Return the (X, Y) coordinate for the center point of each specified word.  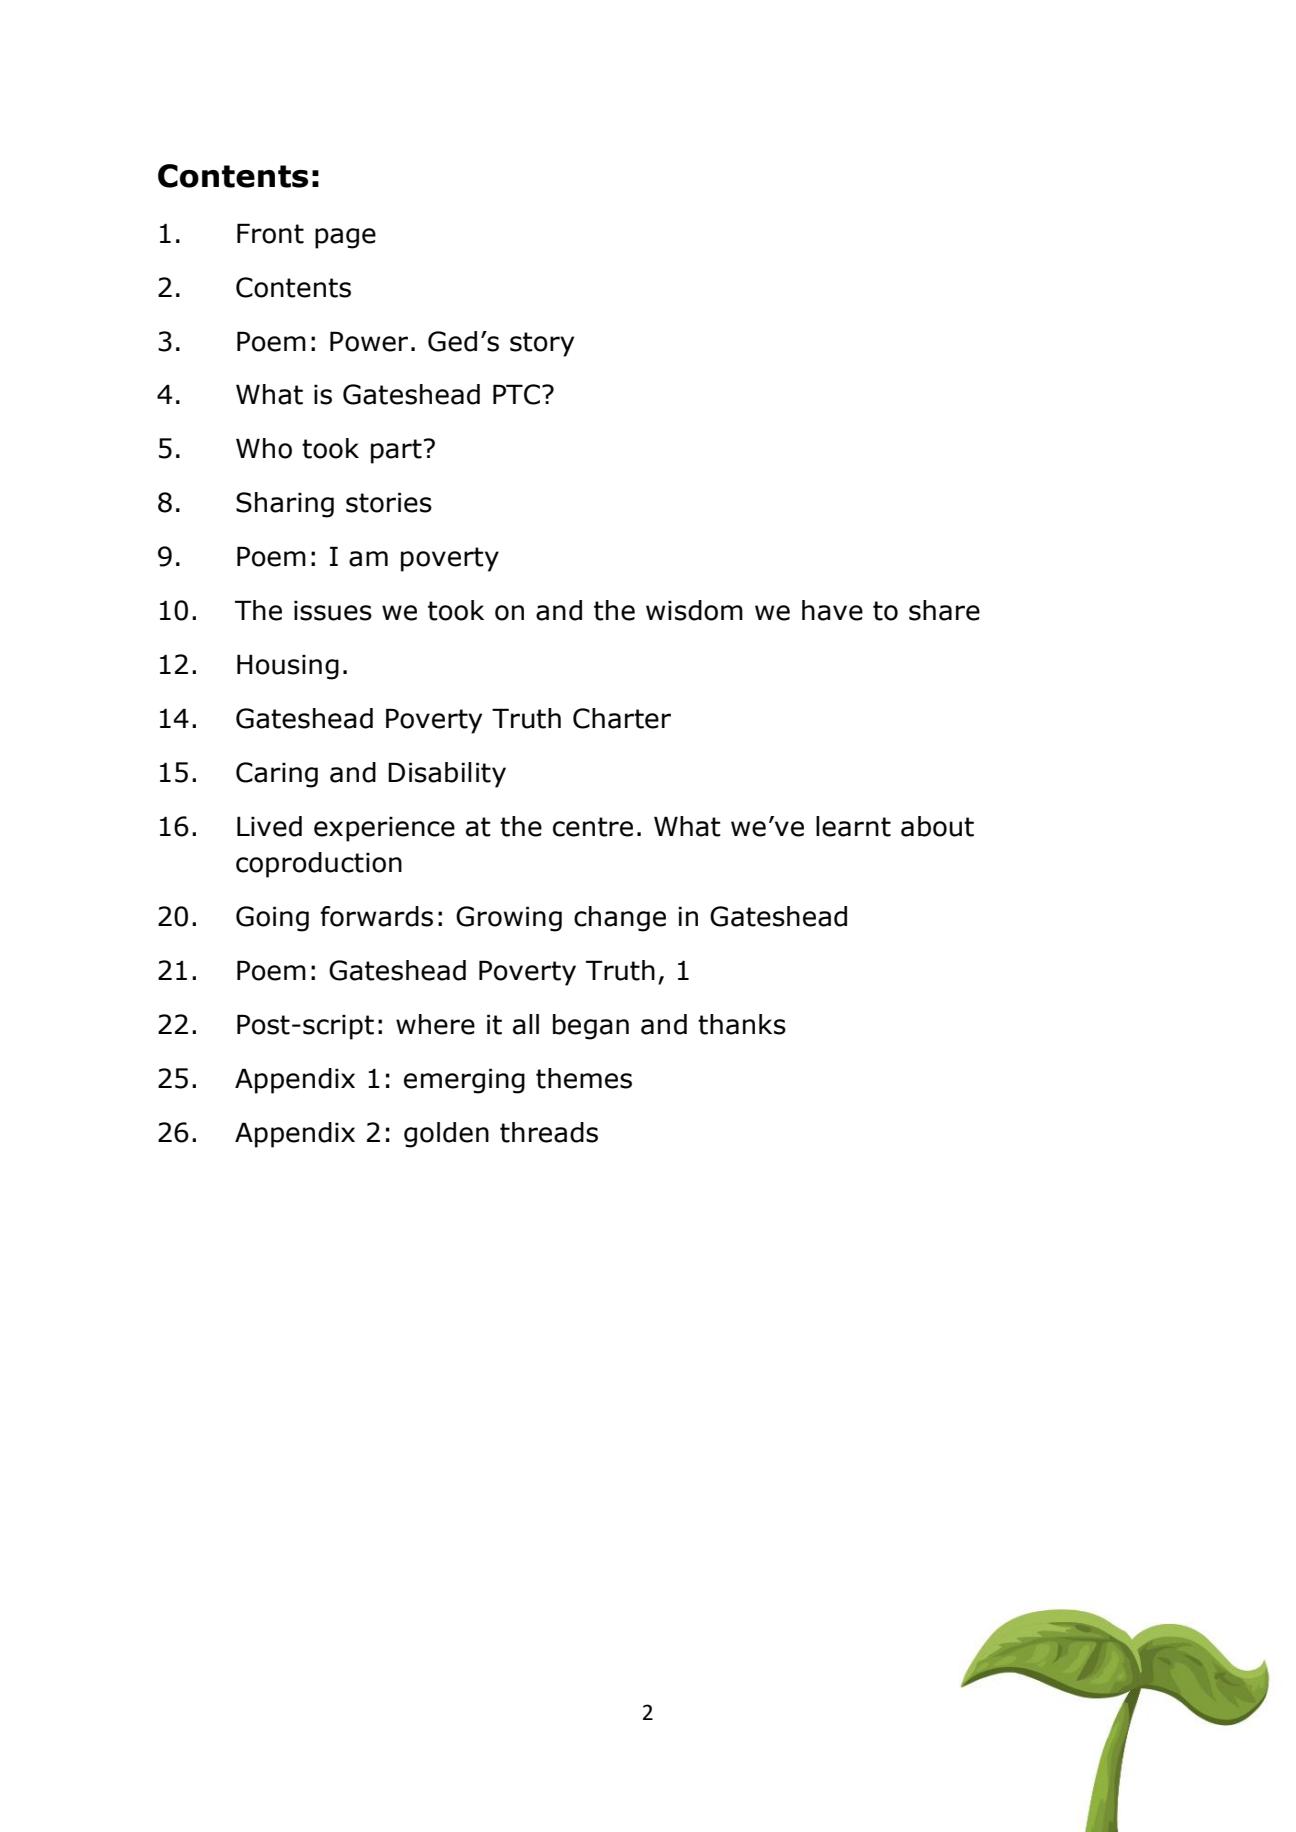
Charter (622, 718)
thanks (742, 1024)
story (542, 344)
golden (446, 1135)
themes (584, 1078)
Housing (288, 667)
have (832, 610)
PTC (516, 394)
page (345, 238)
